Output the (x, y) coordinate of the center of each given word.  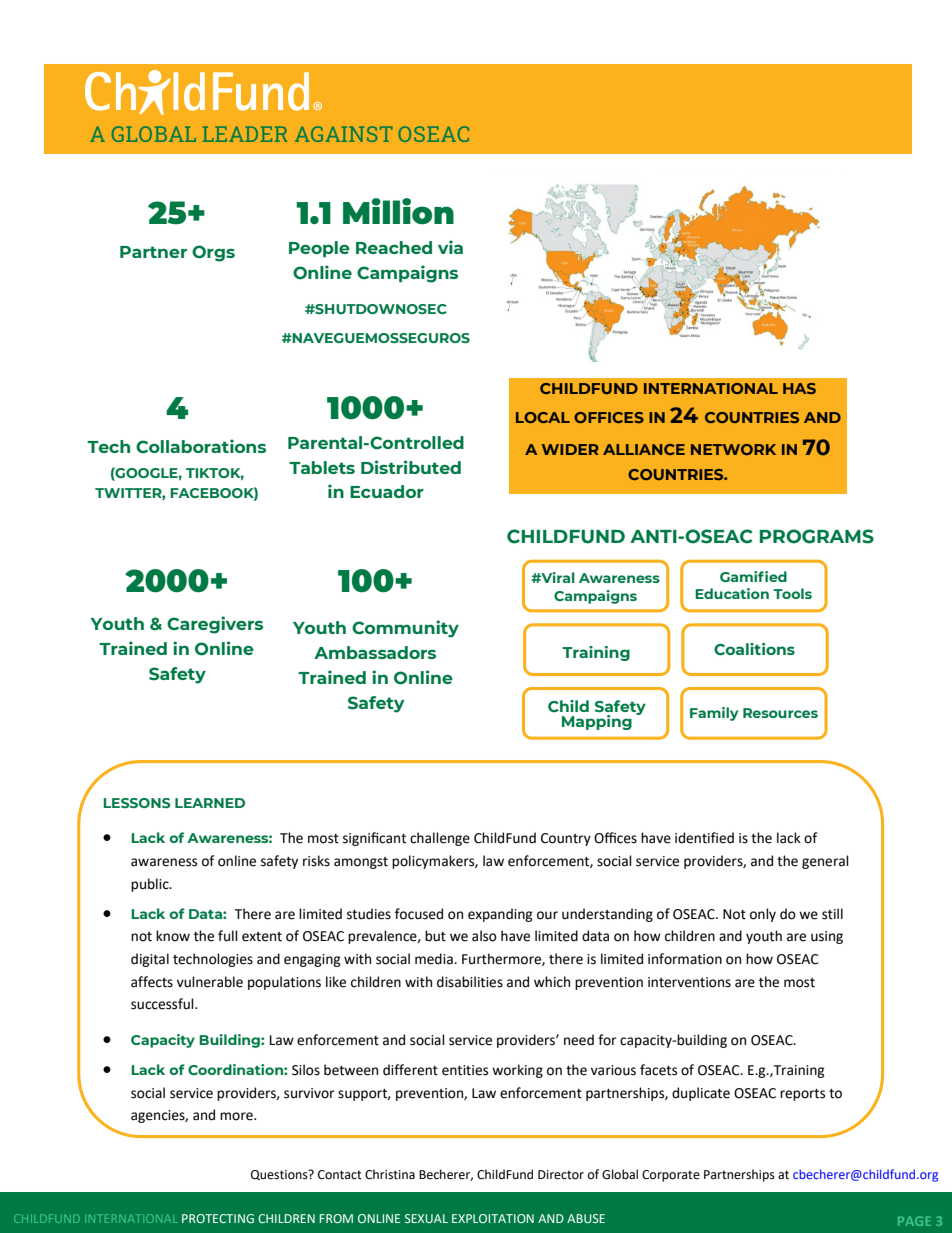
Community (405, 629)
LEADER (245, 134)
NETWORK (733, 449)
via (450, 247)
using (827, 937)
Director (561, 1175)
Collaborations (201, 446)
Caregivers (215, 625)
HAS (799, 388)
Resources (780, 713)
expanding (500, 915)
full (228, 936)
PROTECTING (218, 1218)
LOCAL (543, 417)
